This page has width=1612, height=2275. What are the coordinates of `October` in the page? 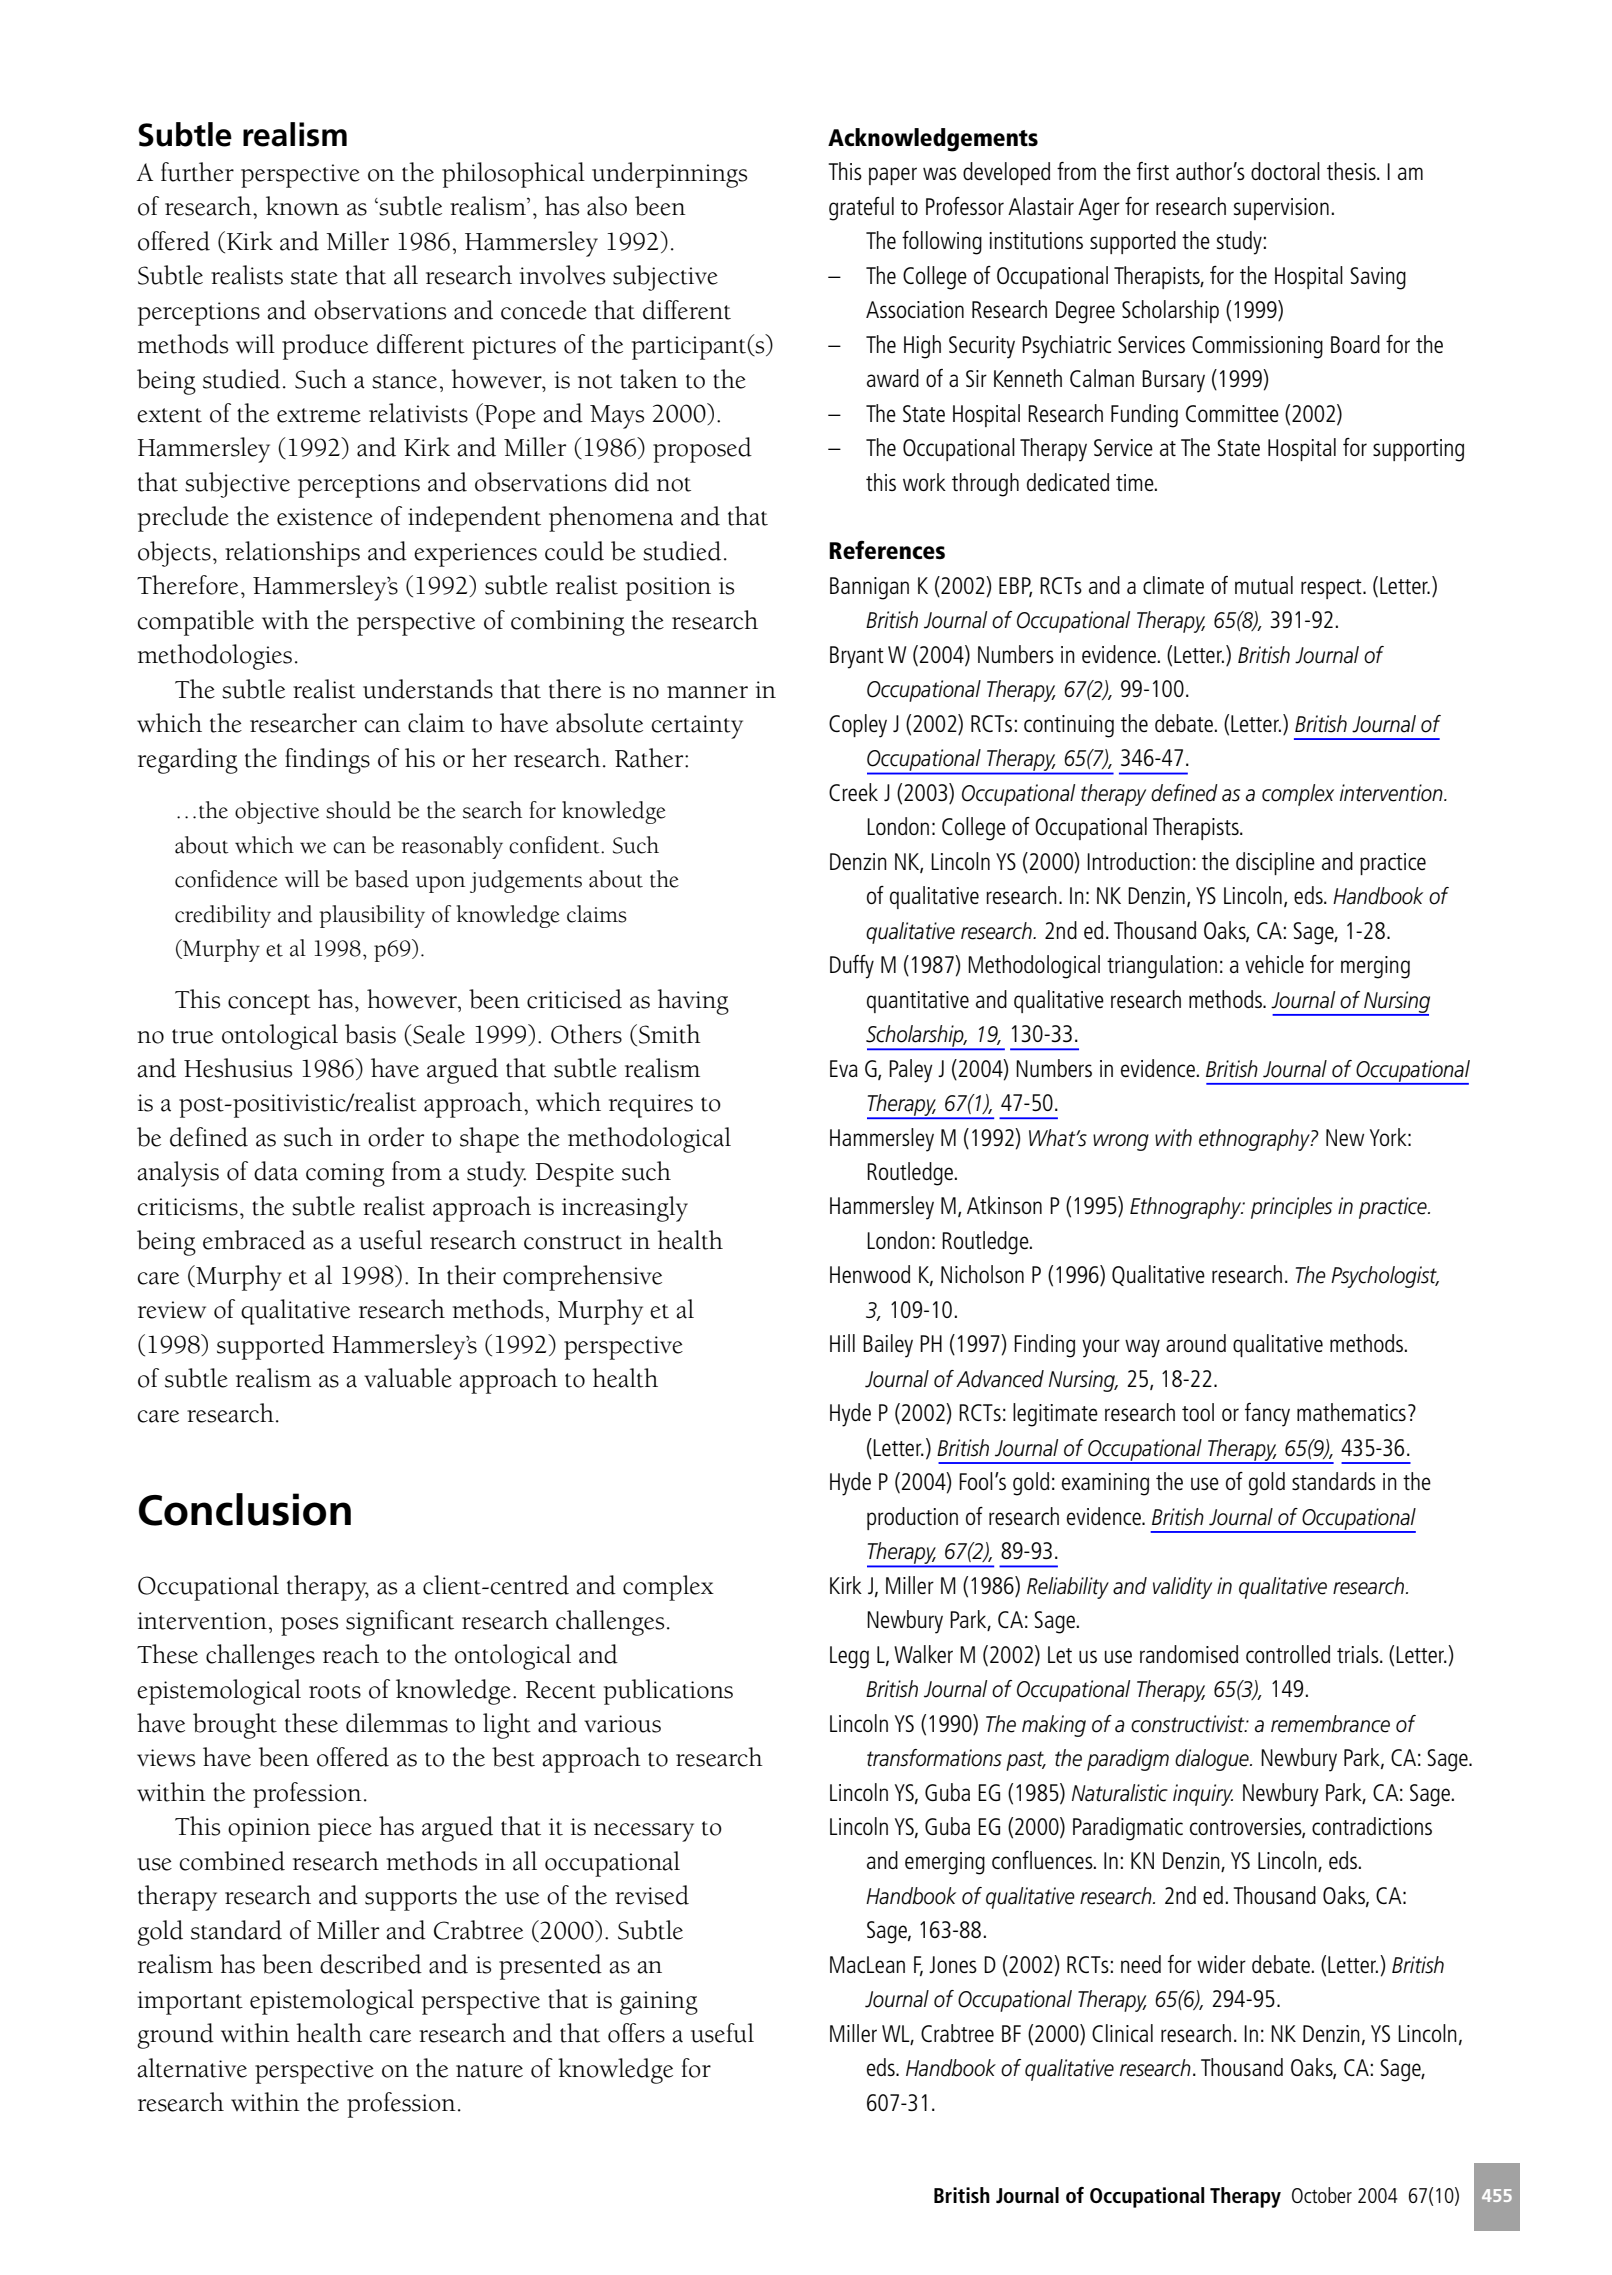 It's located at (1322, 2195).
